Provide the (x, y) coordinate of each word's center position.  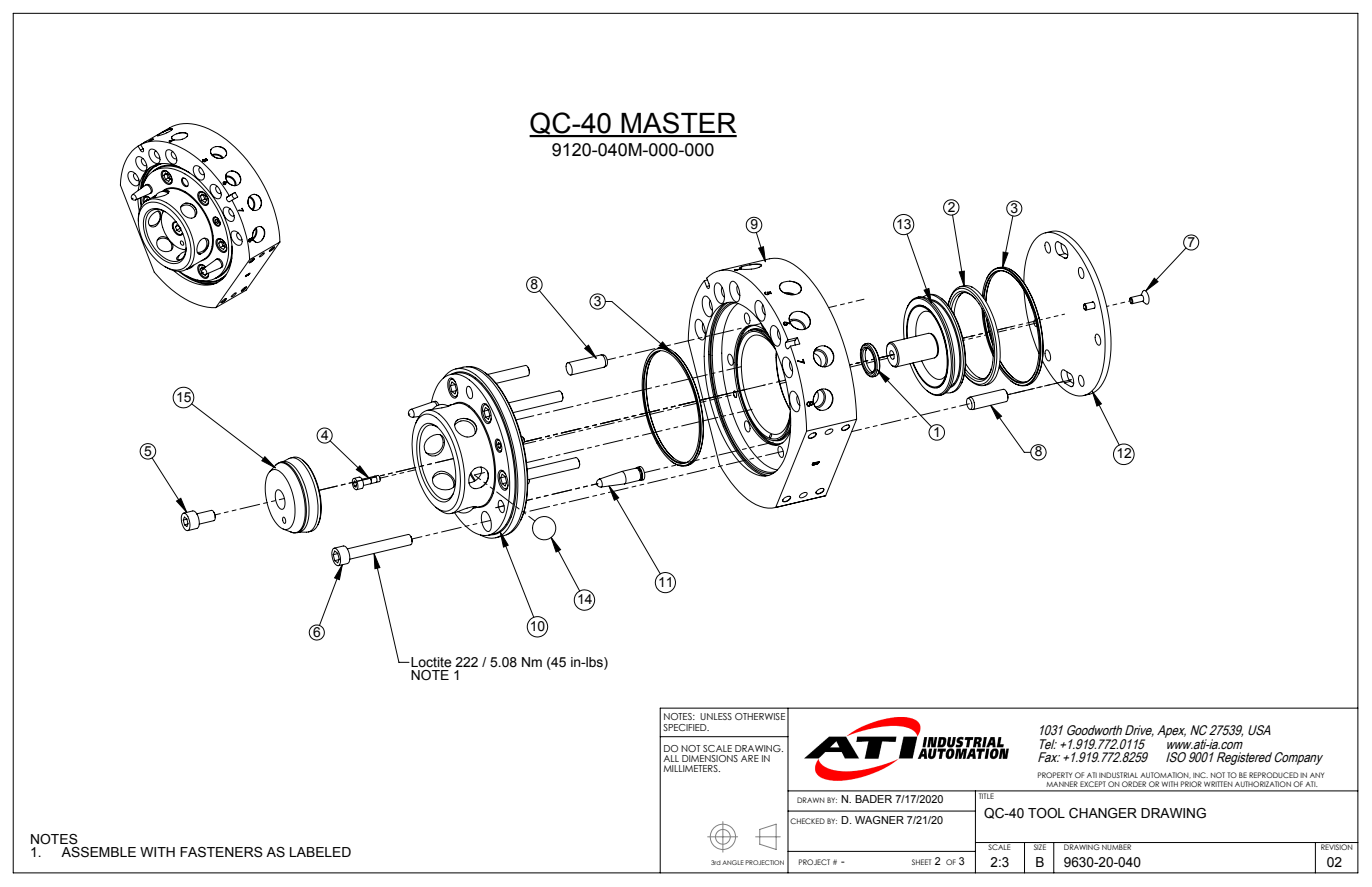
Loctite (430, 662)
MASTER (678, 124)
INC (1200, 775)
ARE (750, 758)
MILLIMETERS (691, 768)
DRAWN (811, 800)
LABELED (320, 852)
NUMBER (1117, 846)
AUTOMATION (1165, 775)
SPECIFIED (686, 727)
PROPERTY (1055, 775)
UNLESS (716, 716)
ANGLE (733, 862)
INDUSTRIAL (1118, 775)
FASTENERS (221, 852)
